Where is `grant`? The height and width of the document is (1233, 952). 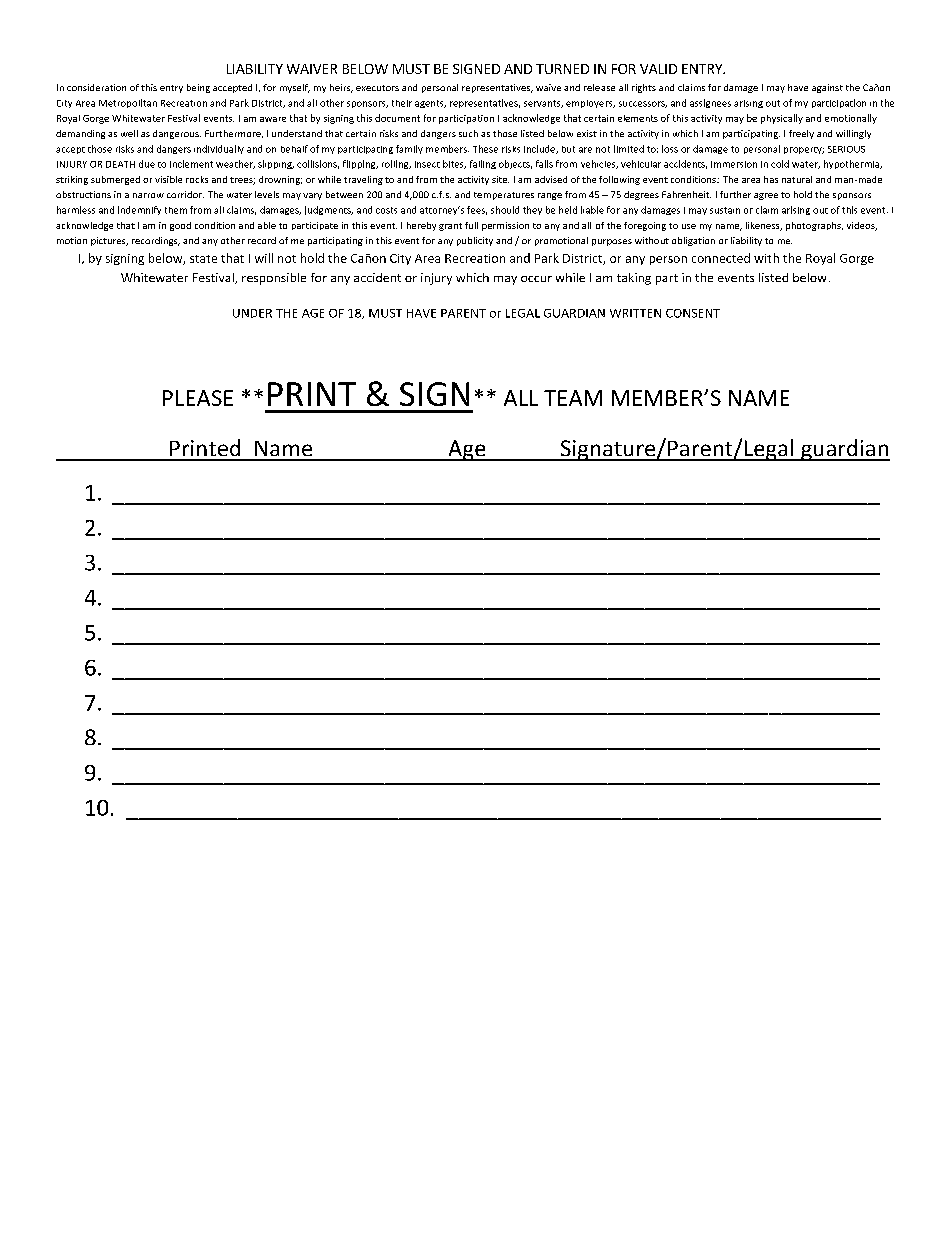
grant is located at coordinates (450, 227).
